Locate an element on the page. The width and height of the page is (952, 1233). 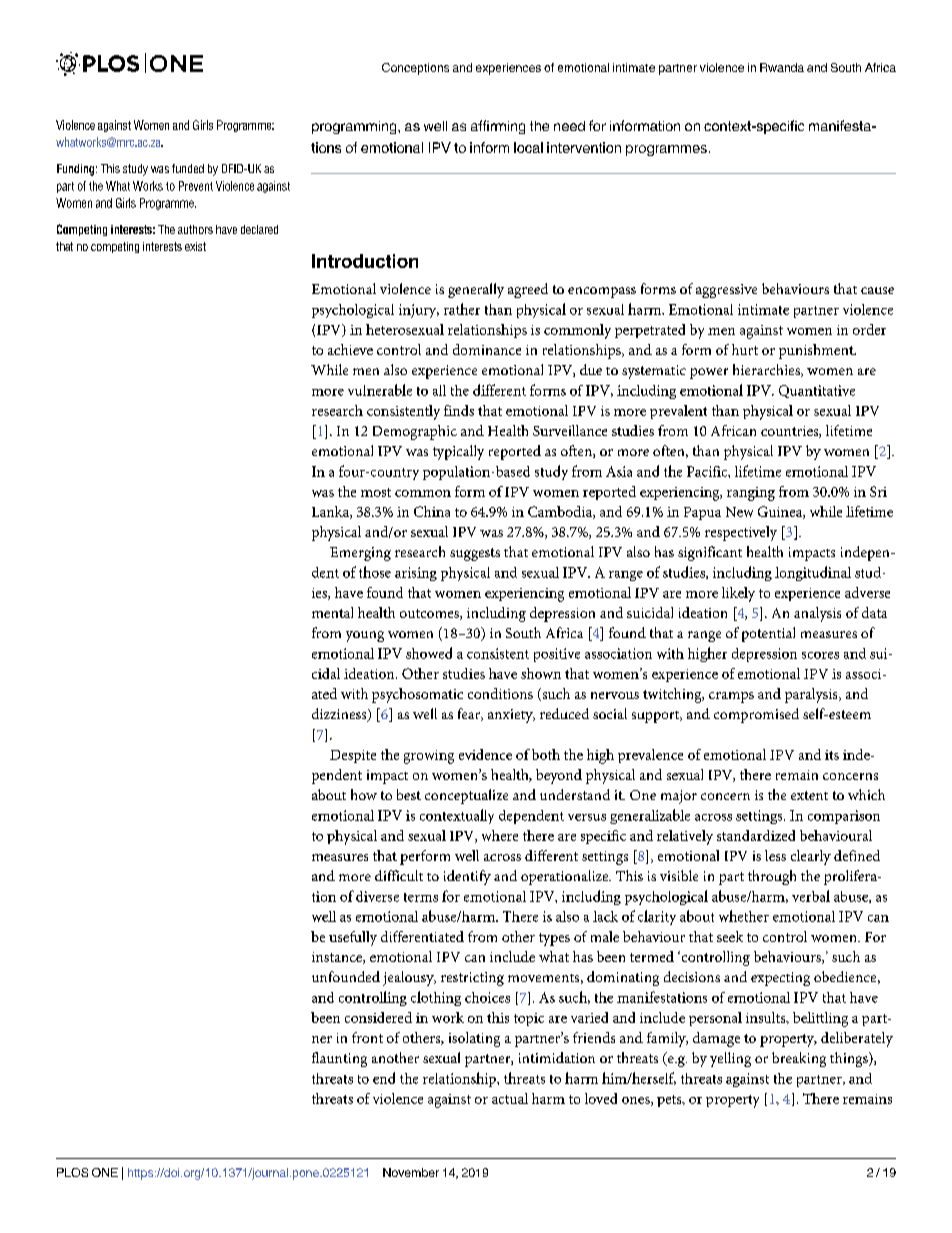
funded is located at coordinates (188, 168).
